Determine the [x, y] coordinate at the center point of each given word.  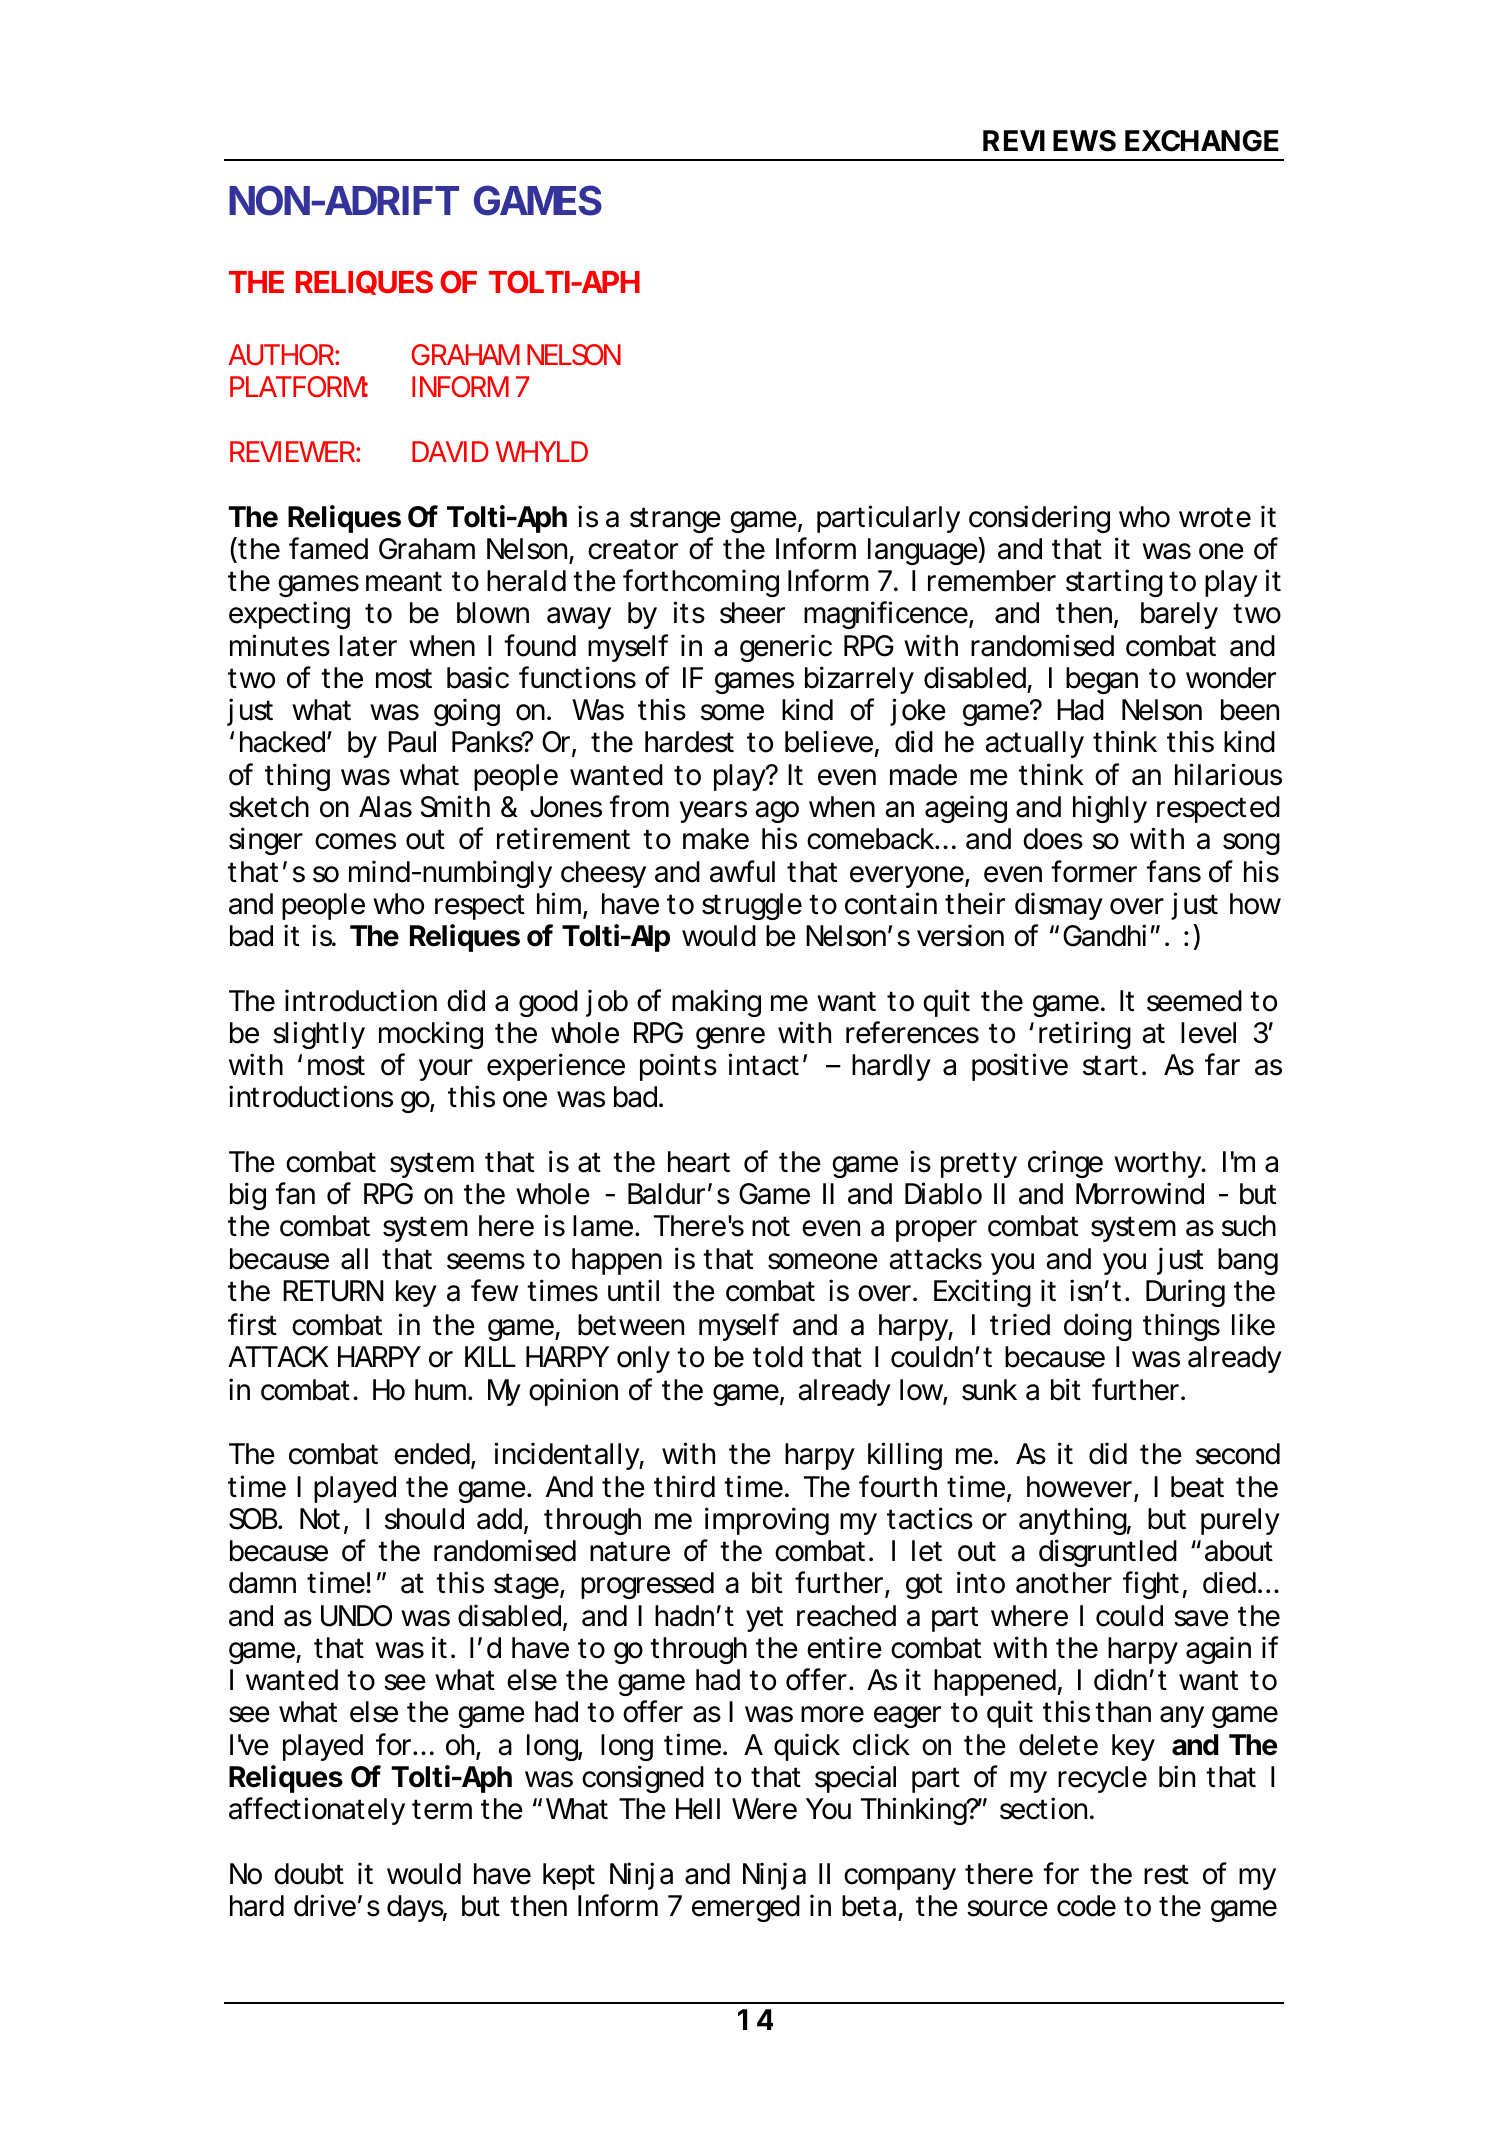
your [446, 1070]
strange [675, 520]
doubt [309, 1874]
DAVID [450, 451]
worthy [1158, 1164]
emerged [746, 1908]
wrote [1215, 517]
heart [699, 1162]
